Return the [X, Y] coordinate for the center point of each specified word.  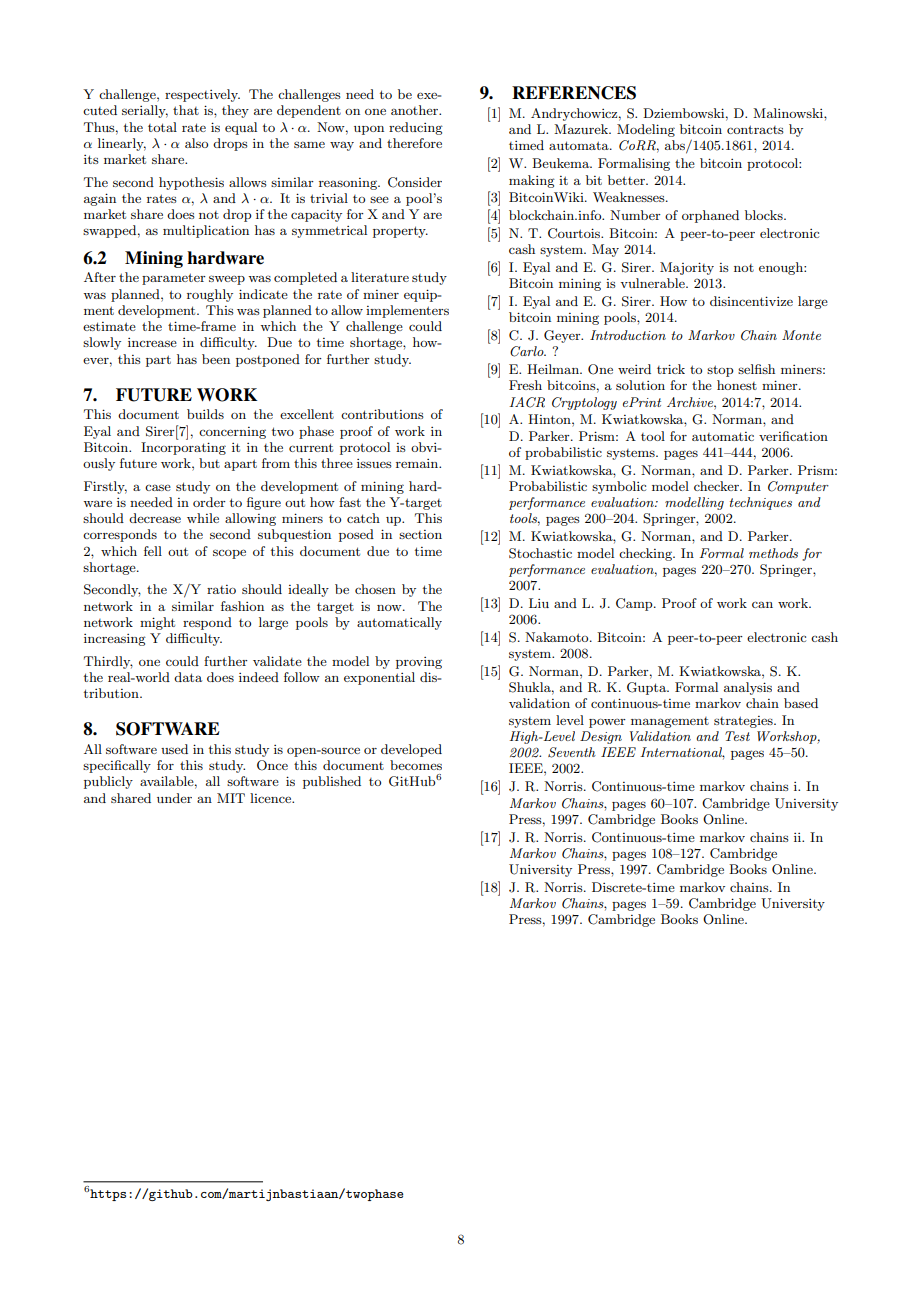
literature [380, 277]
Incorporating [183, 448]
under [174, 798]
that [186, 110]
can [762, 604]
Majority [687, 268]
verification [793, 436]
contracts [755, 129]
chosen [375, 589]
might [157, 623]
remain [418, 463]
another [415, 110]
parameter [174, 279]
